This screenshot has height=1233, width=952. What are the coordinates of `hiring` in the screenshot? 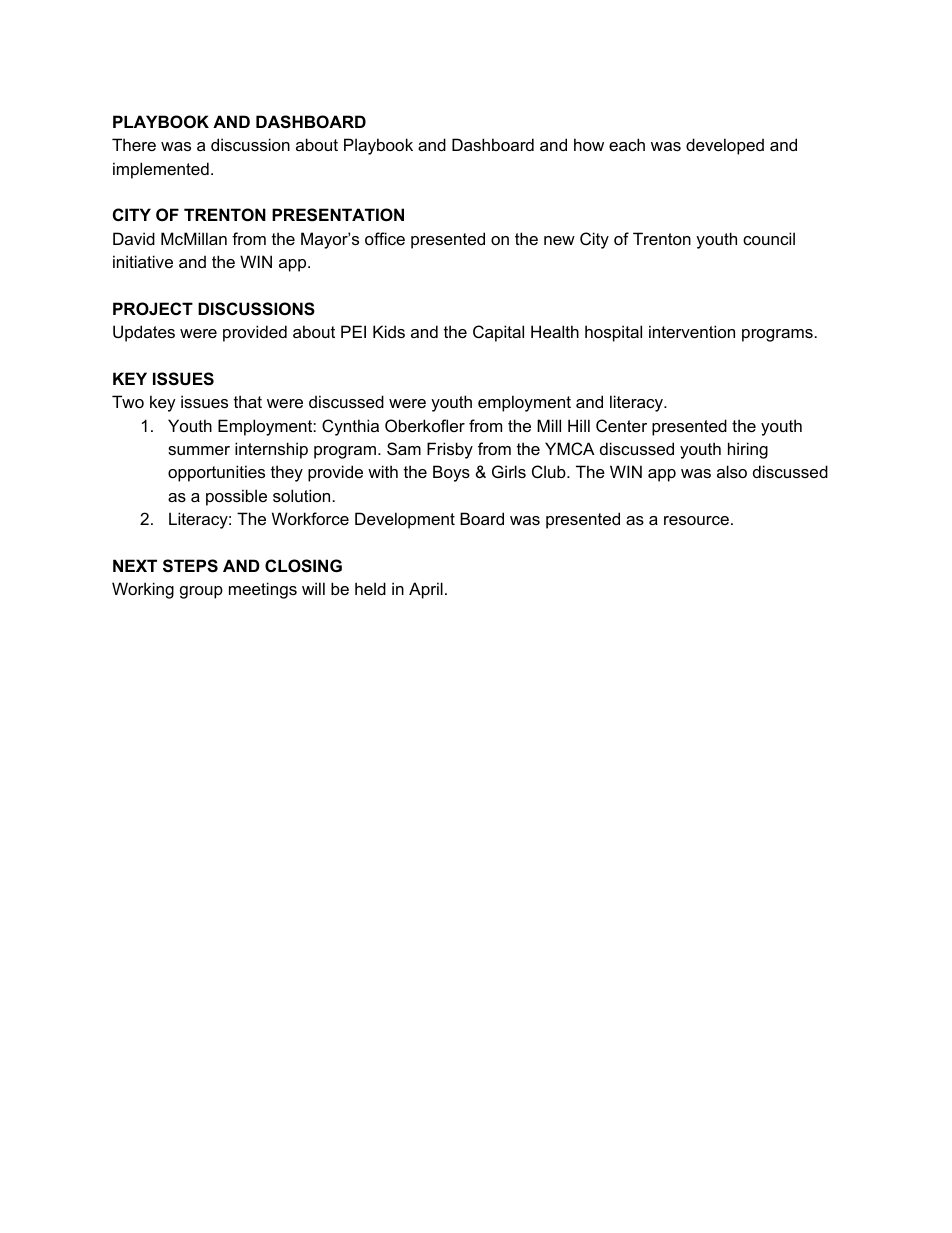 It's located at (748, 450).
